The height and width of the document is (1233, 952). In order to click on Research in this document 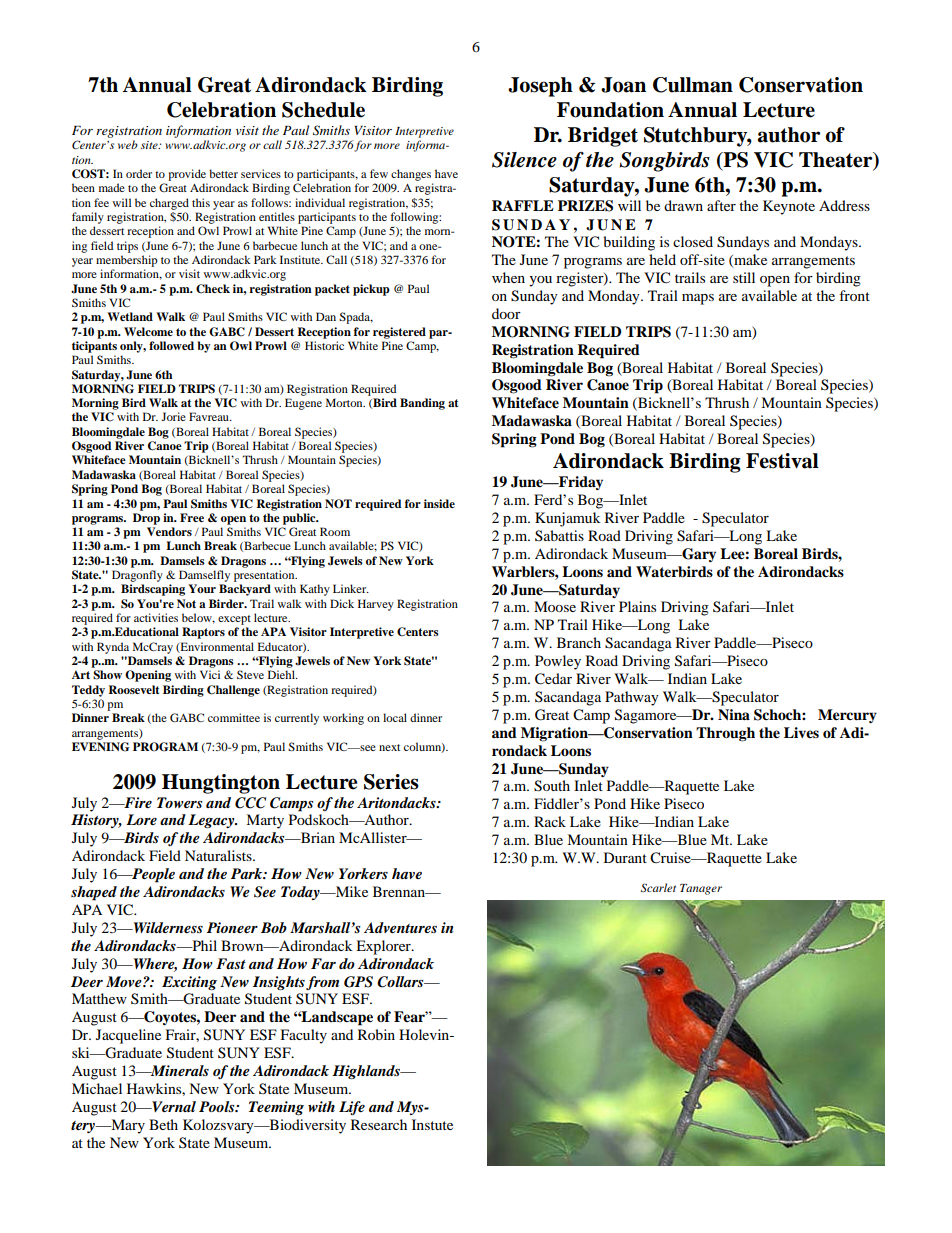, I will do `click(379, 1124)`.
